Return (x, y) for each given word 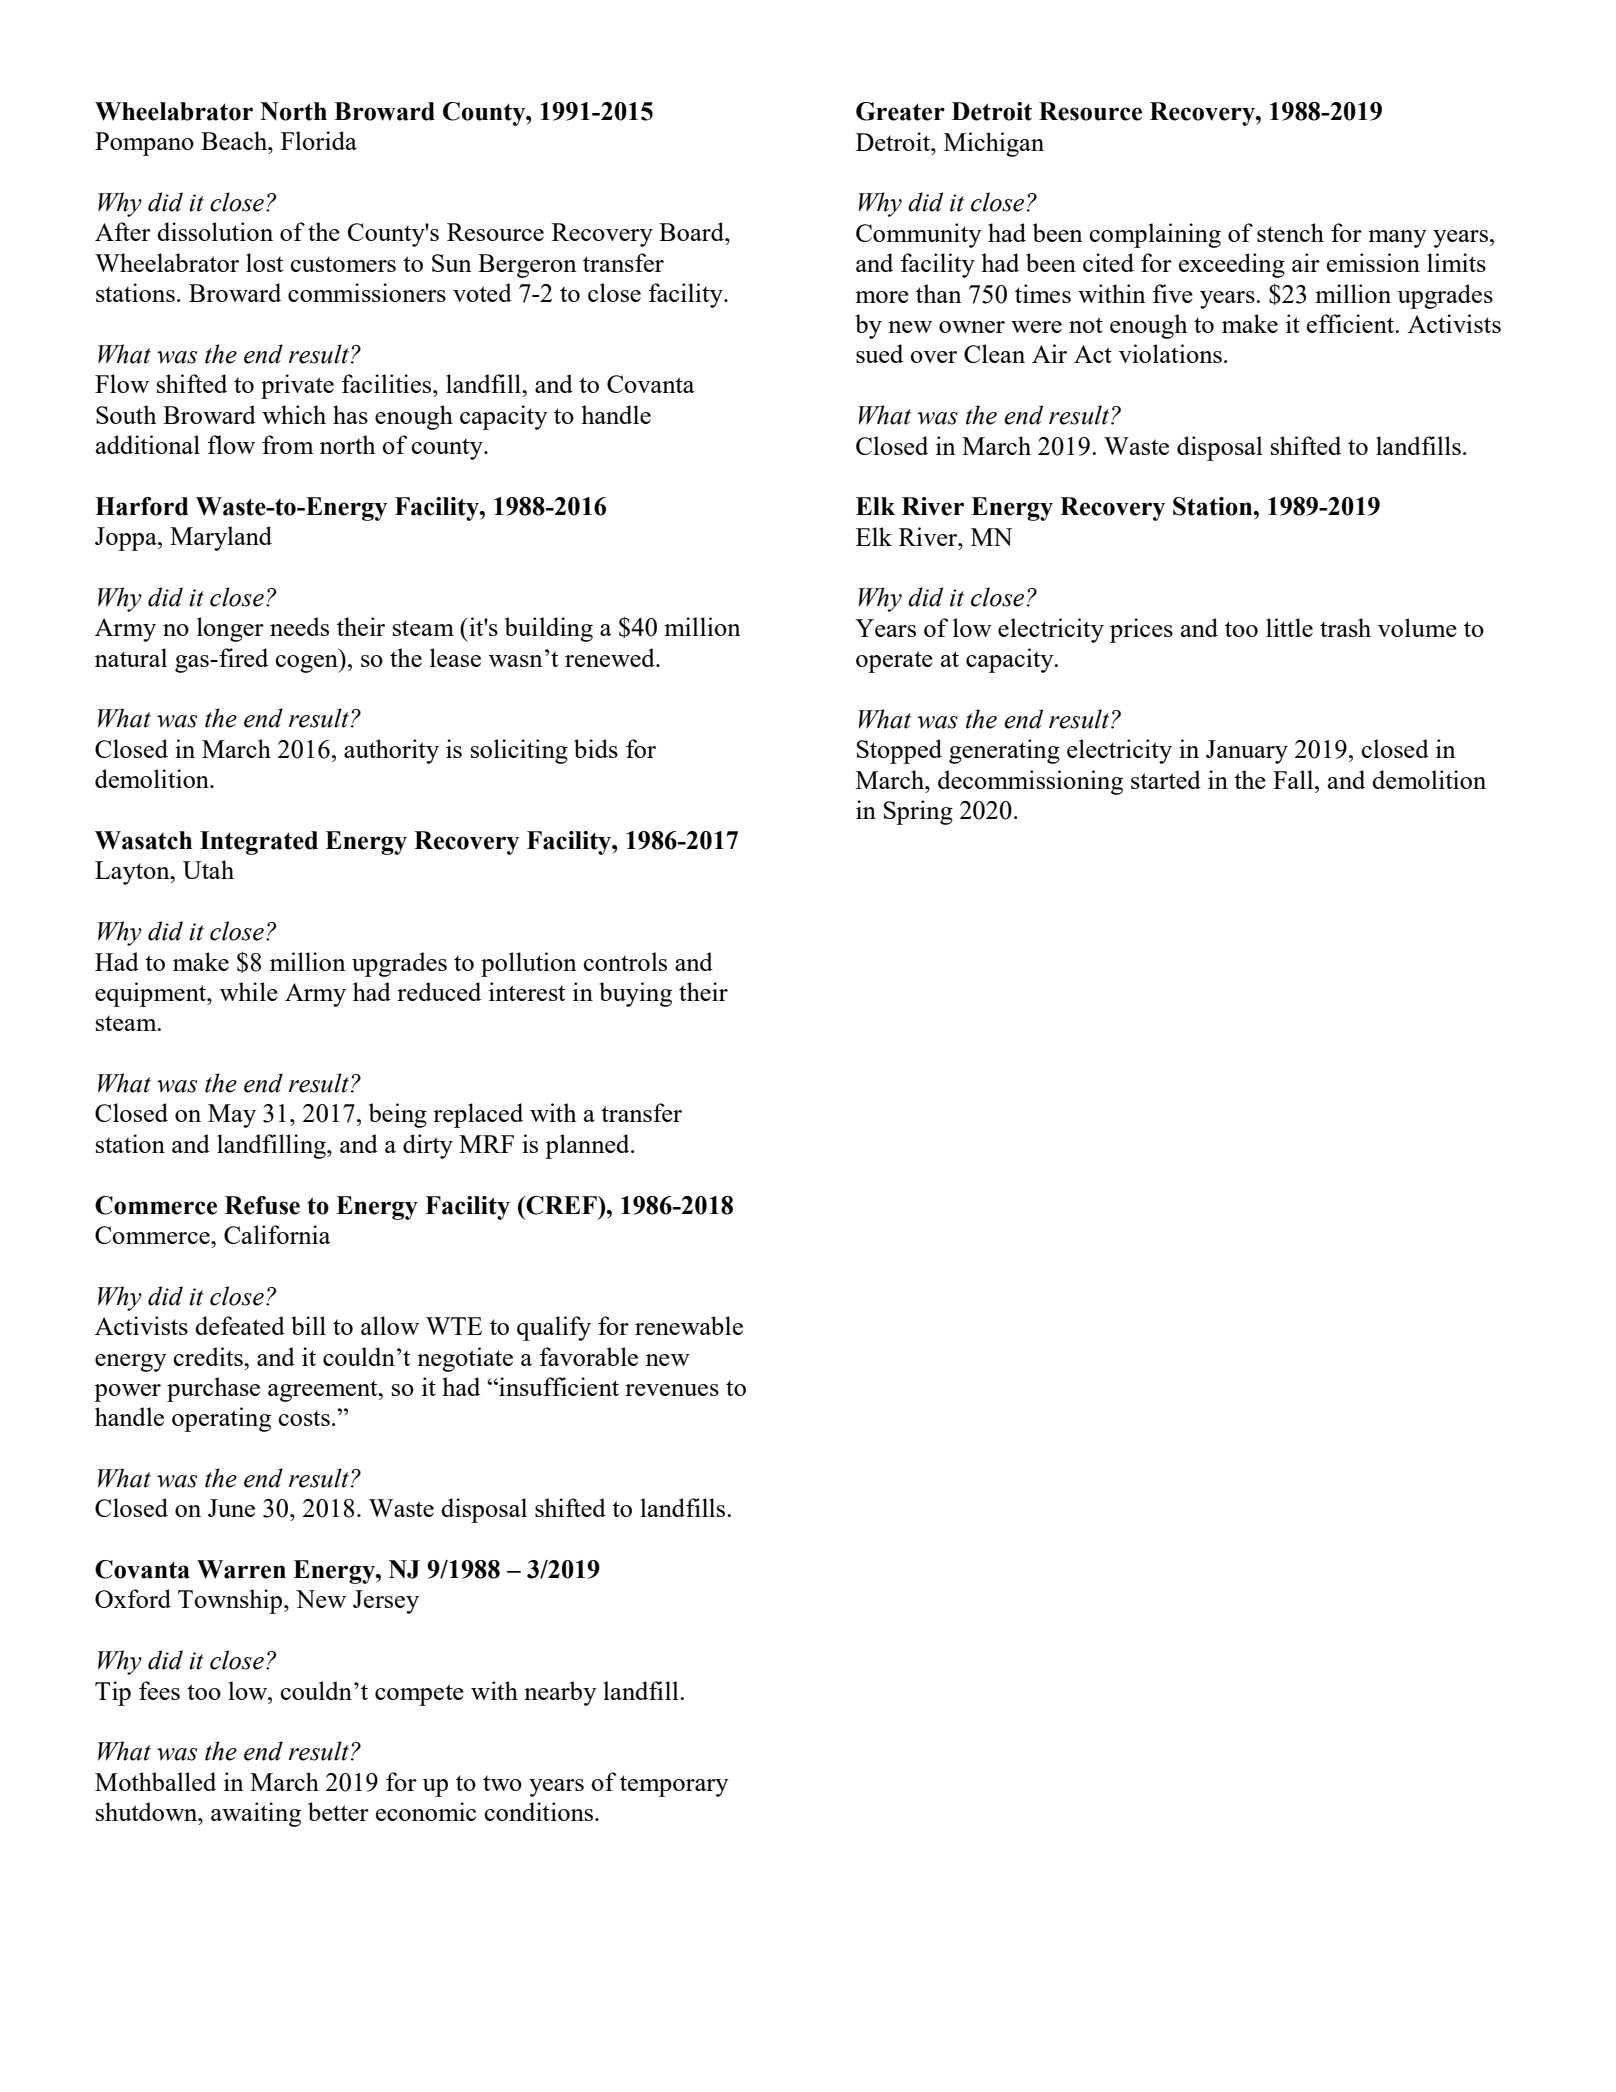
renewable (689, 1325)
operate (894, 662)
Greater (900, 111)
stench (1290, 232)
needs (299, 626)
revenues (672, 1390)
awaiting (256, 1814)
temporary (674, 1786)
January (1247, 752)
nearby (560, 1693)
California (277, 1234)
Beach (235, 140)
